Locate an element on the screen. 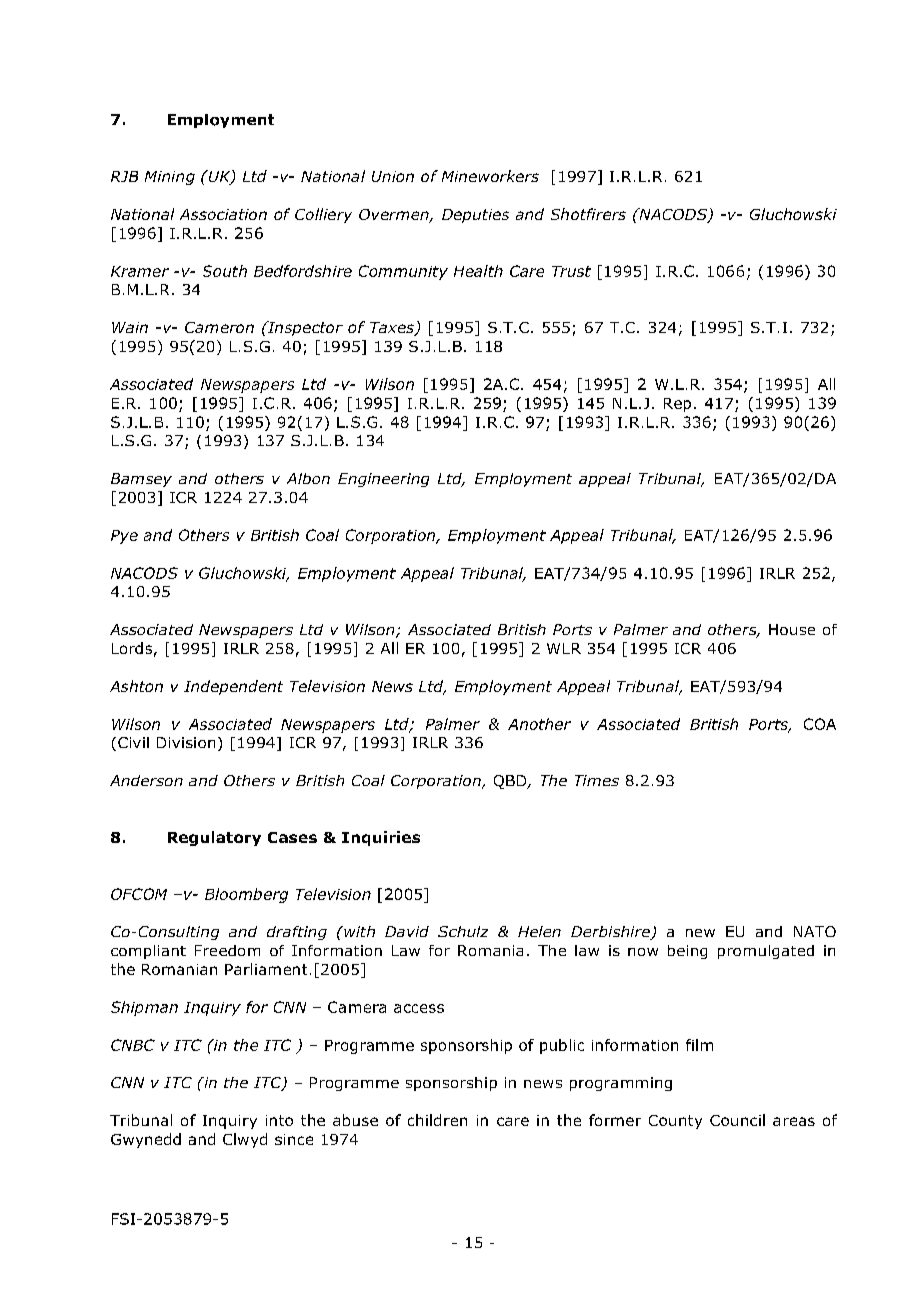 The width and height of the screenshot is (924, 1308). Association is located at coordinates (223, 214).
